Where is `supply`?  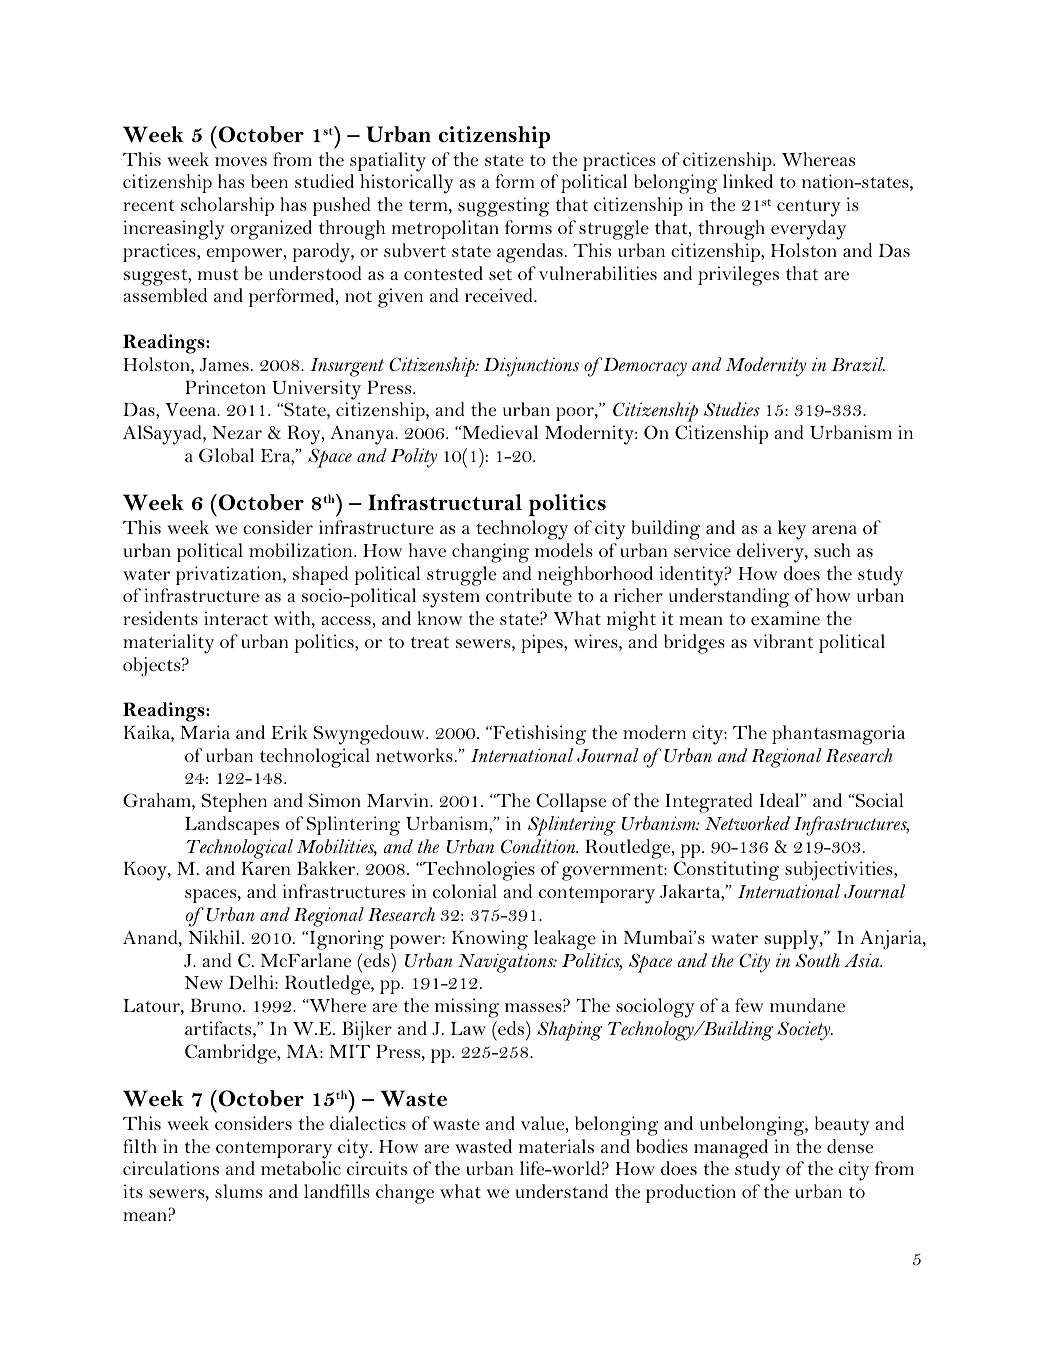
supply is located at coordinates (793, 940).
